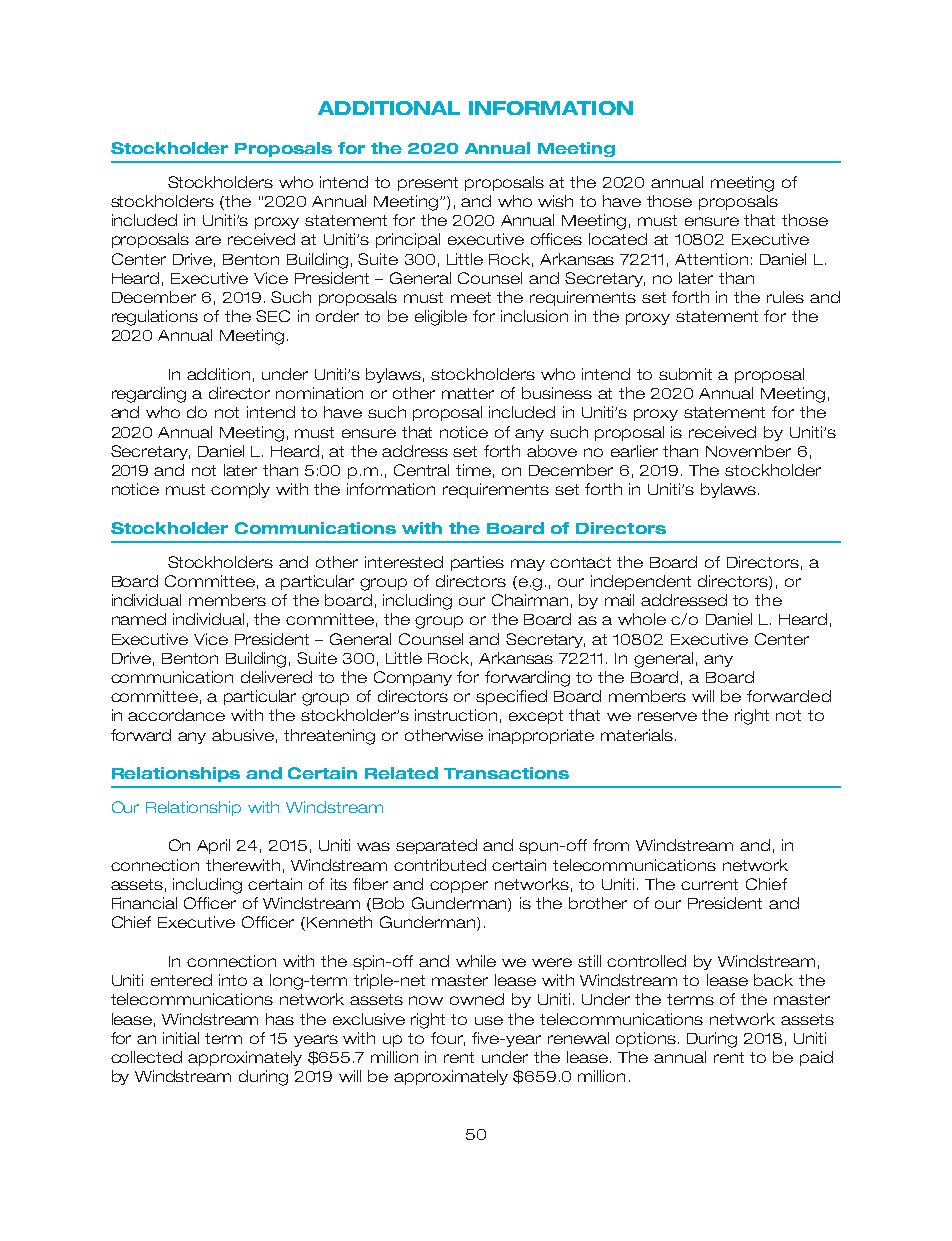 The width and height of the screenshot is (952, 1241). What do you see at coordinates (748, 451) in the screenshot?
I see `November` at bounding box center [748, 451].
